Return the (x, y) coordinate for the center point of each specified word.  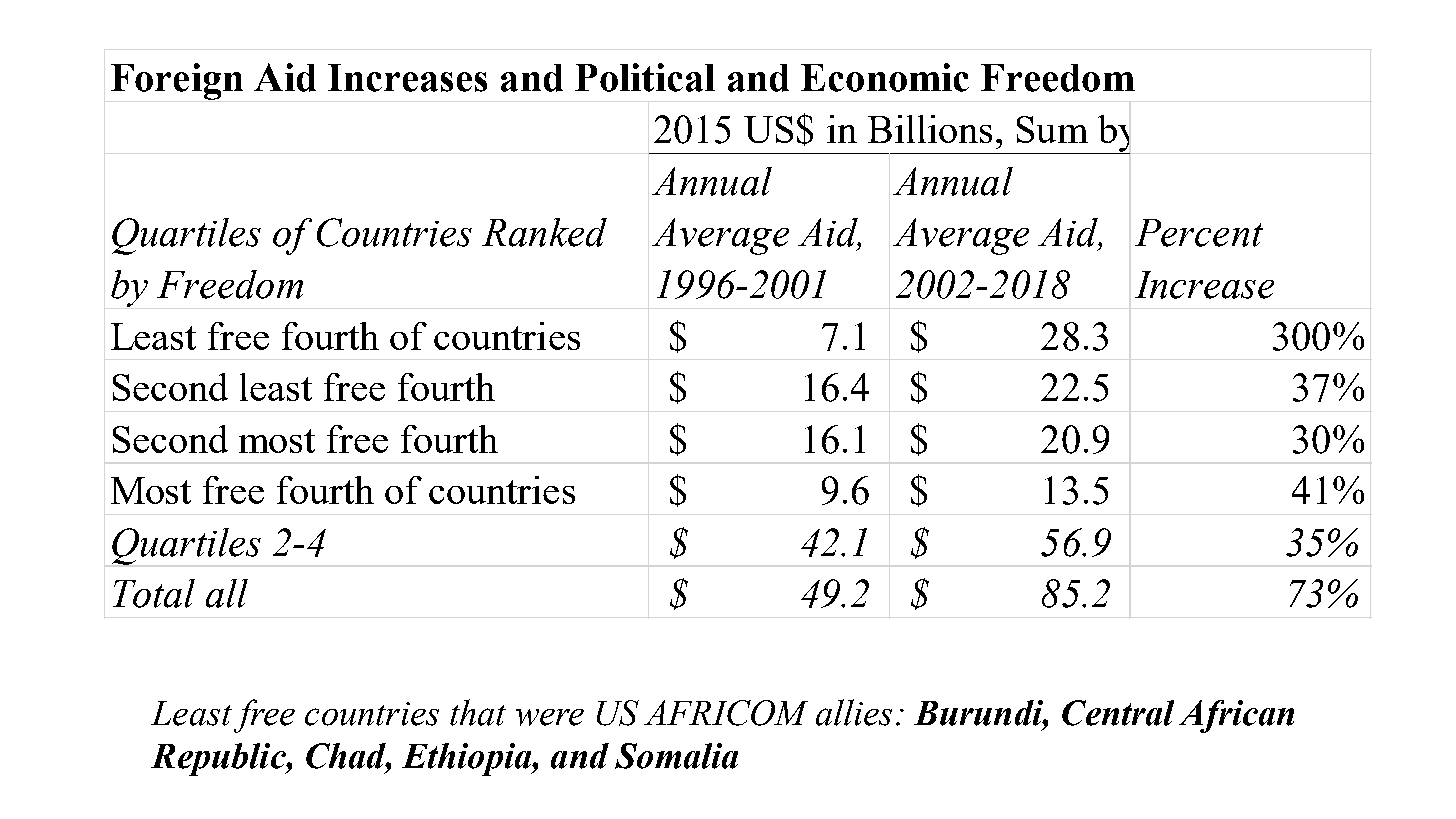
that (478, 712)
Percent (1199, 233)
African (1236, 716)
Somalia (676, 756)
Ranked (544, 232)
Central (1118, 713)
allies (854, 712)
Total (154, 593)
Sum (1052, 129)
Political (645, 77)
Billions (930, 129)
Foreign (177, 81)
